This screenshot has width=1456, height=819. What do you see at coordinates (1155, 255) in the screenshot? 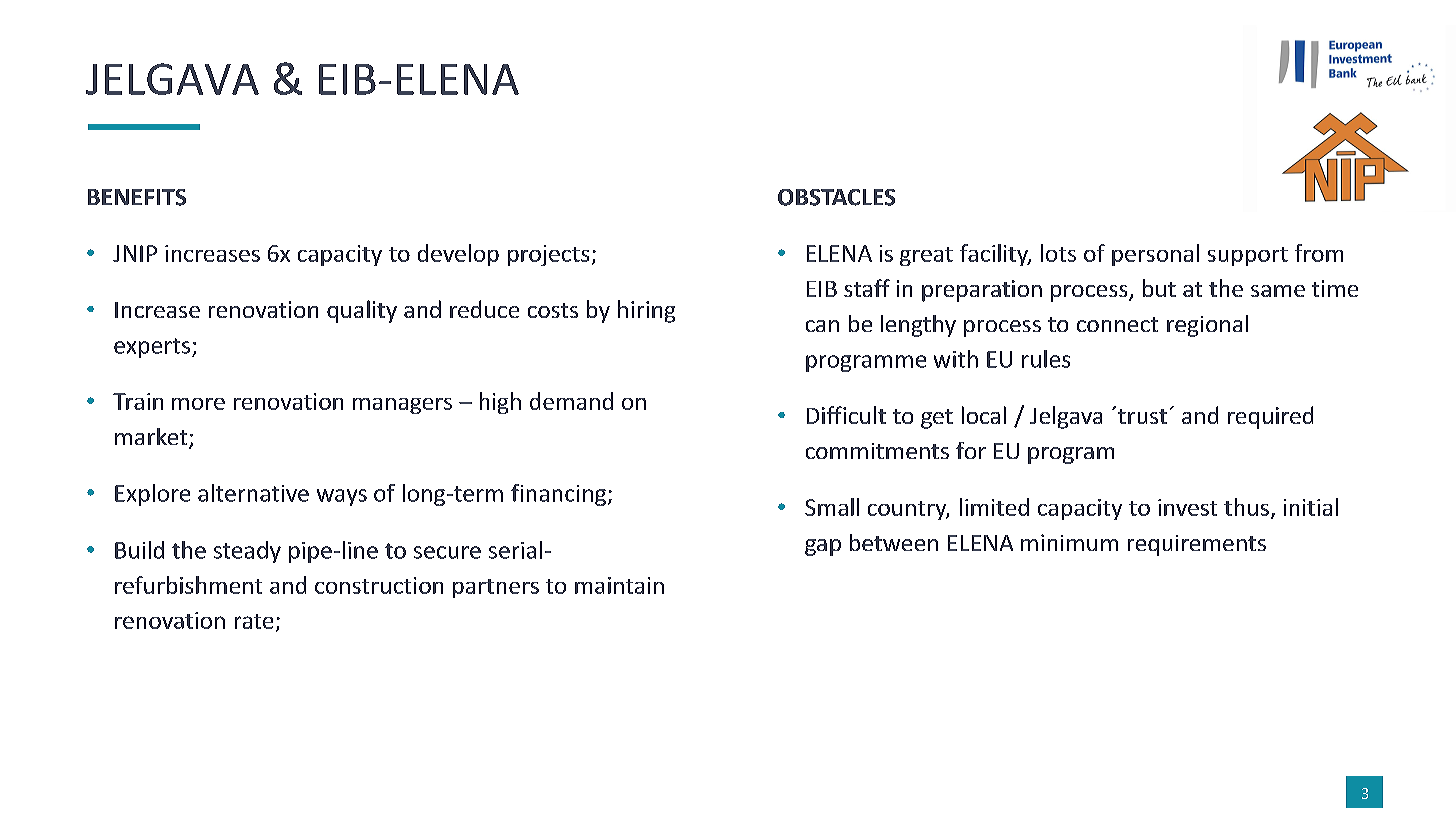
I see `personal` at bounding box center [1155, 255].
